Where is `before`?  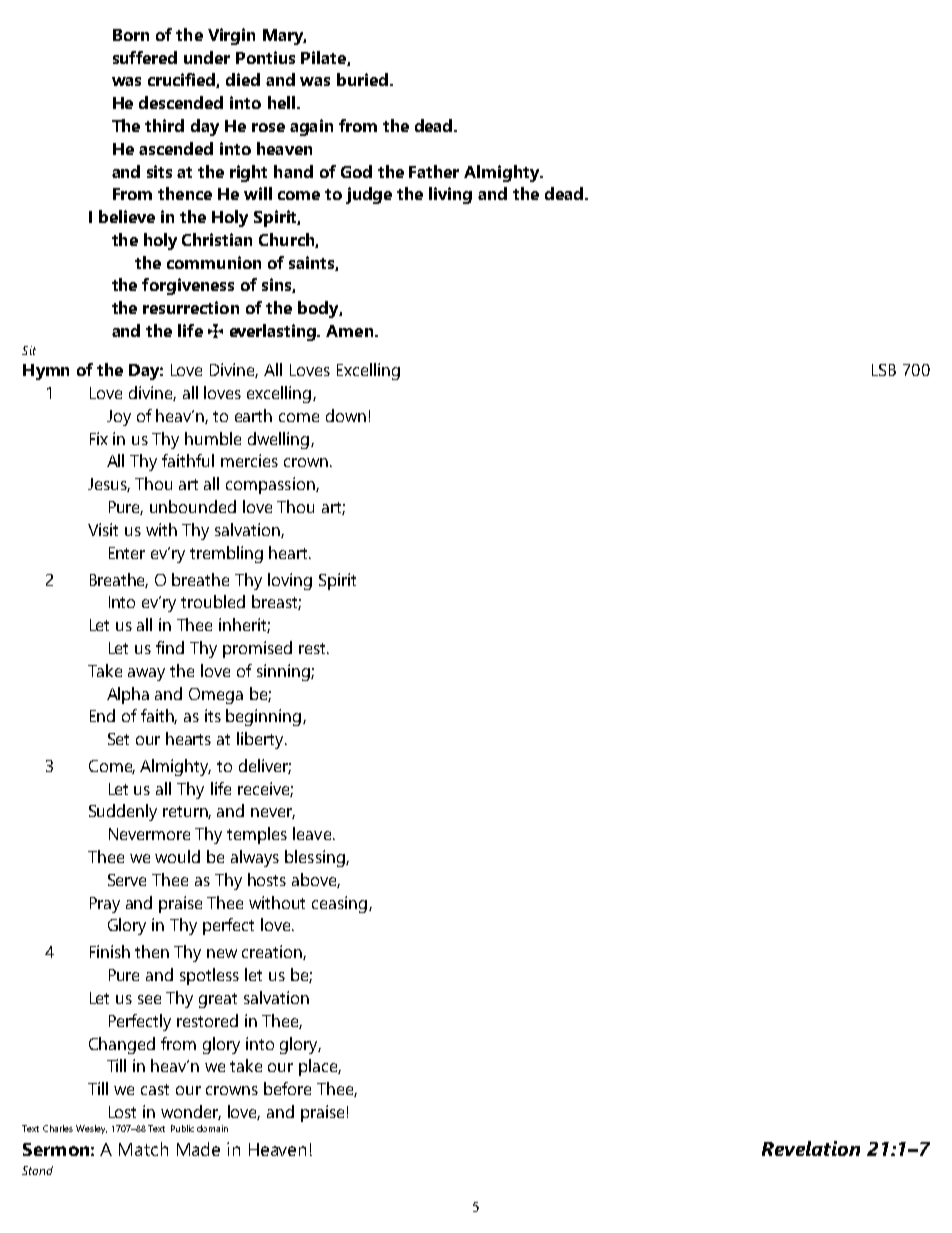
before is located at coordinates (287, 1088).
